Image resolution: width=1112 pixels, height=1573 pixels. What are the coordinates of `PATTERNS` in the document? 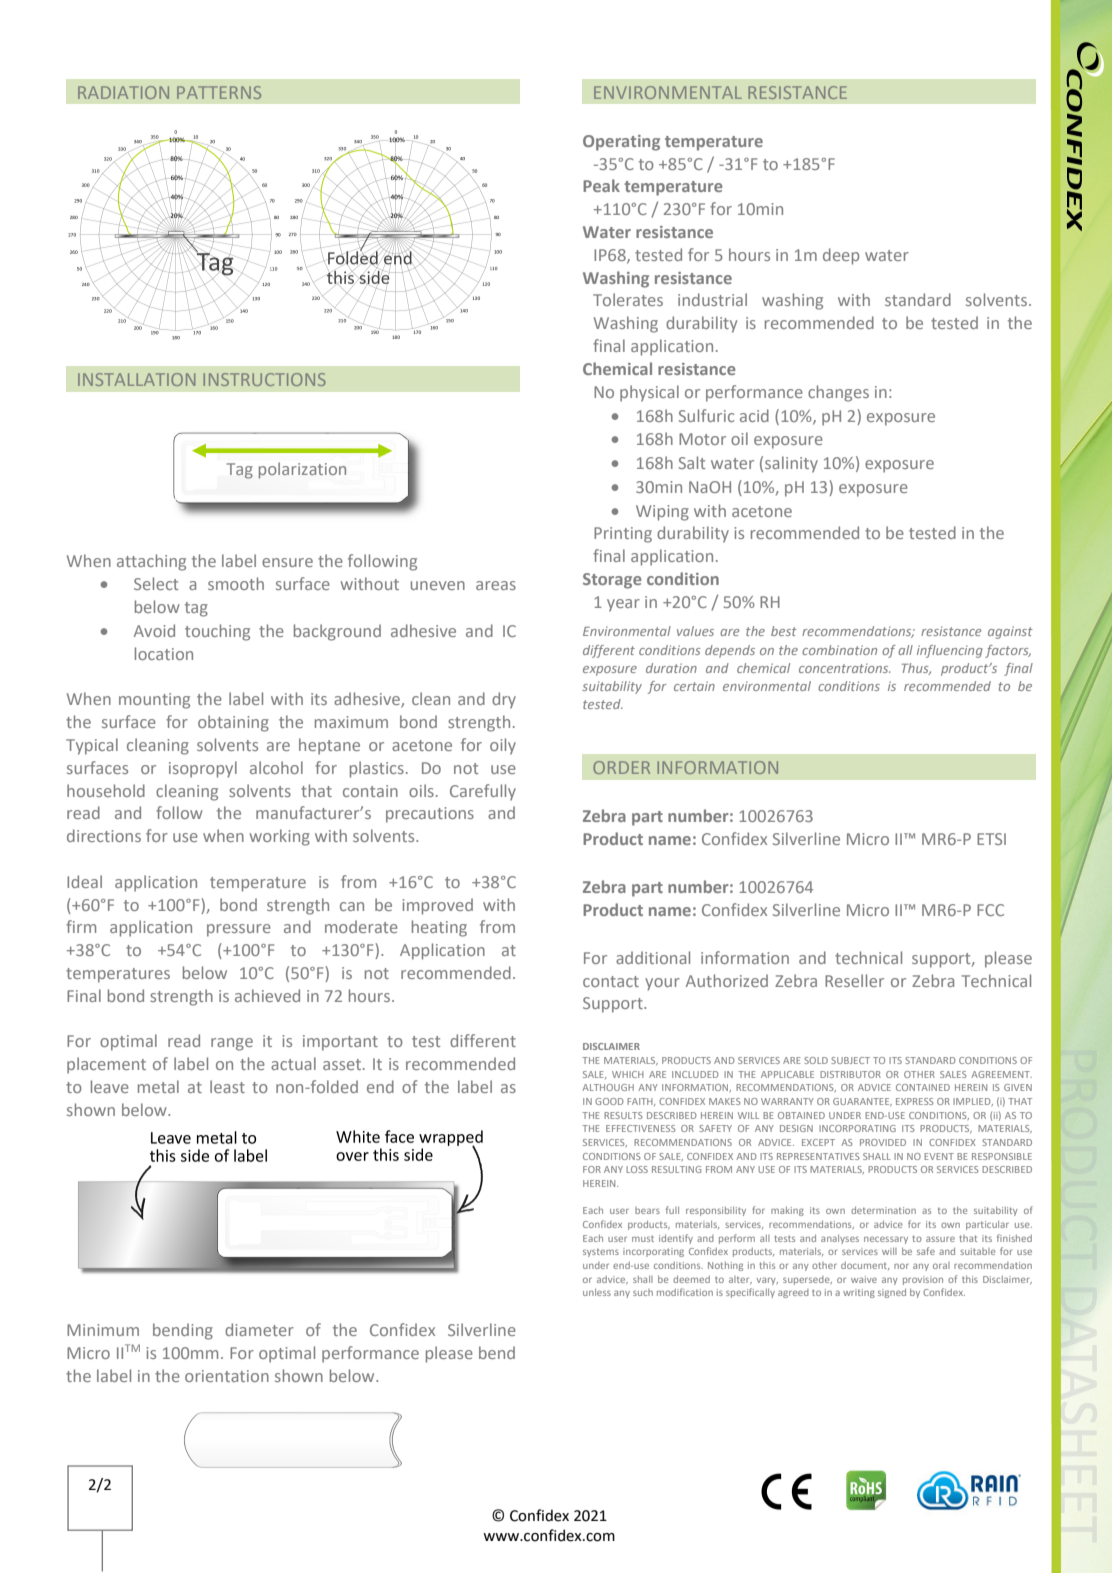 It's located at (219, 92).
